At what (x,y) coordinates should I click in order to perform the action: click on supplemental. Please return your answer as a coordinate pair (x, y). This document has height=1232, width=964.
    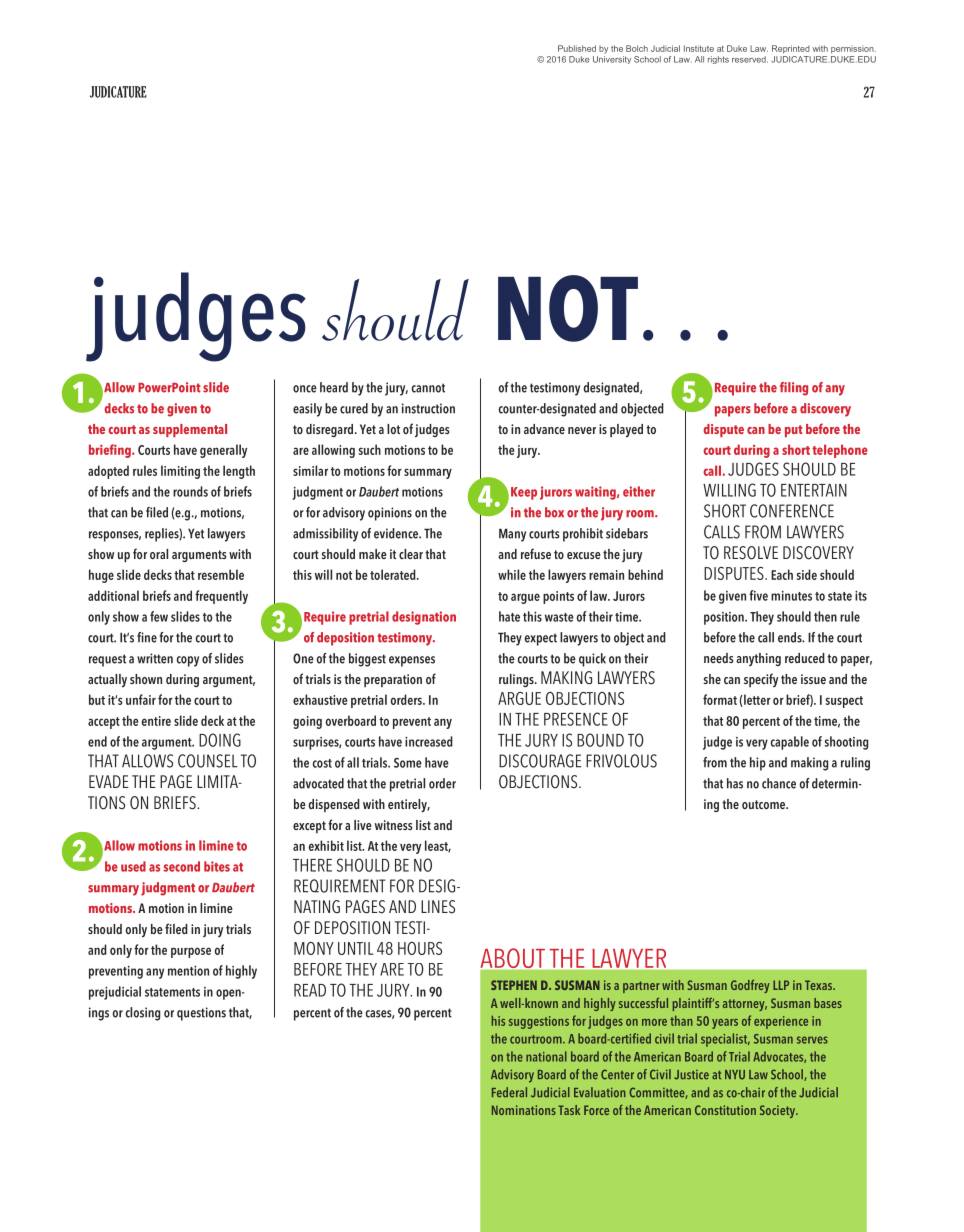
    Looking at the image, I should click on (190, 430).
